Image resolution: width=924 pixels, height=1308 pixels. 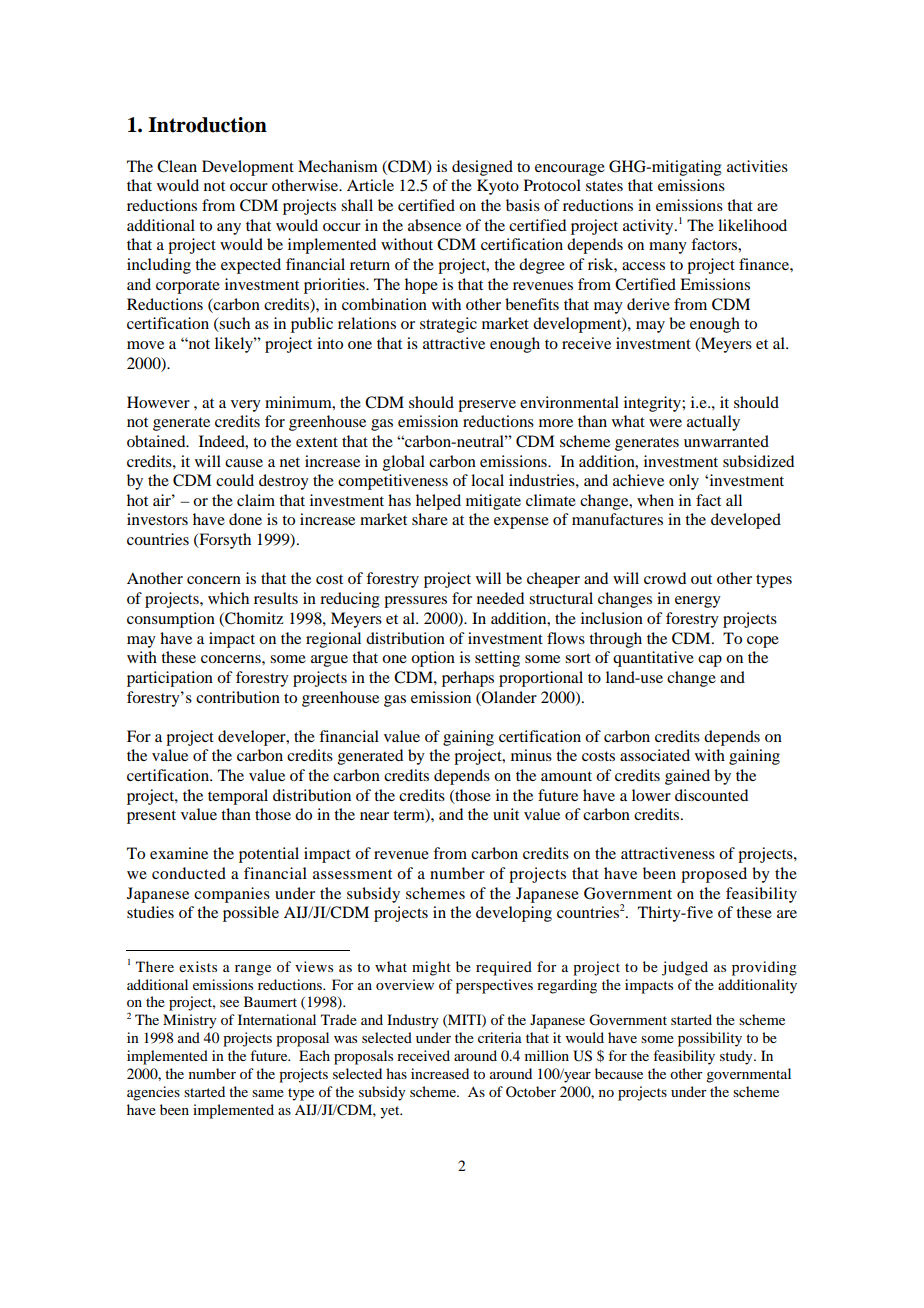 I want to click on same, so click(x=268, y=1093).
